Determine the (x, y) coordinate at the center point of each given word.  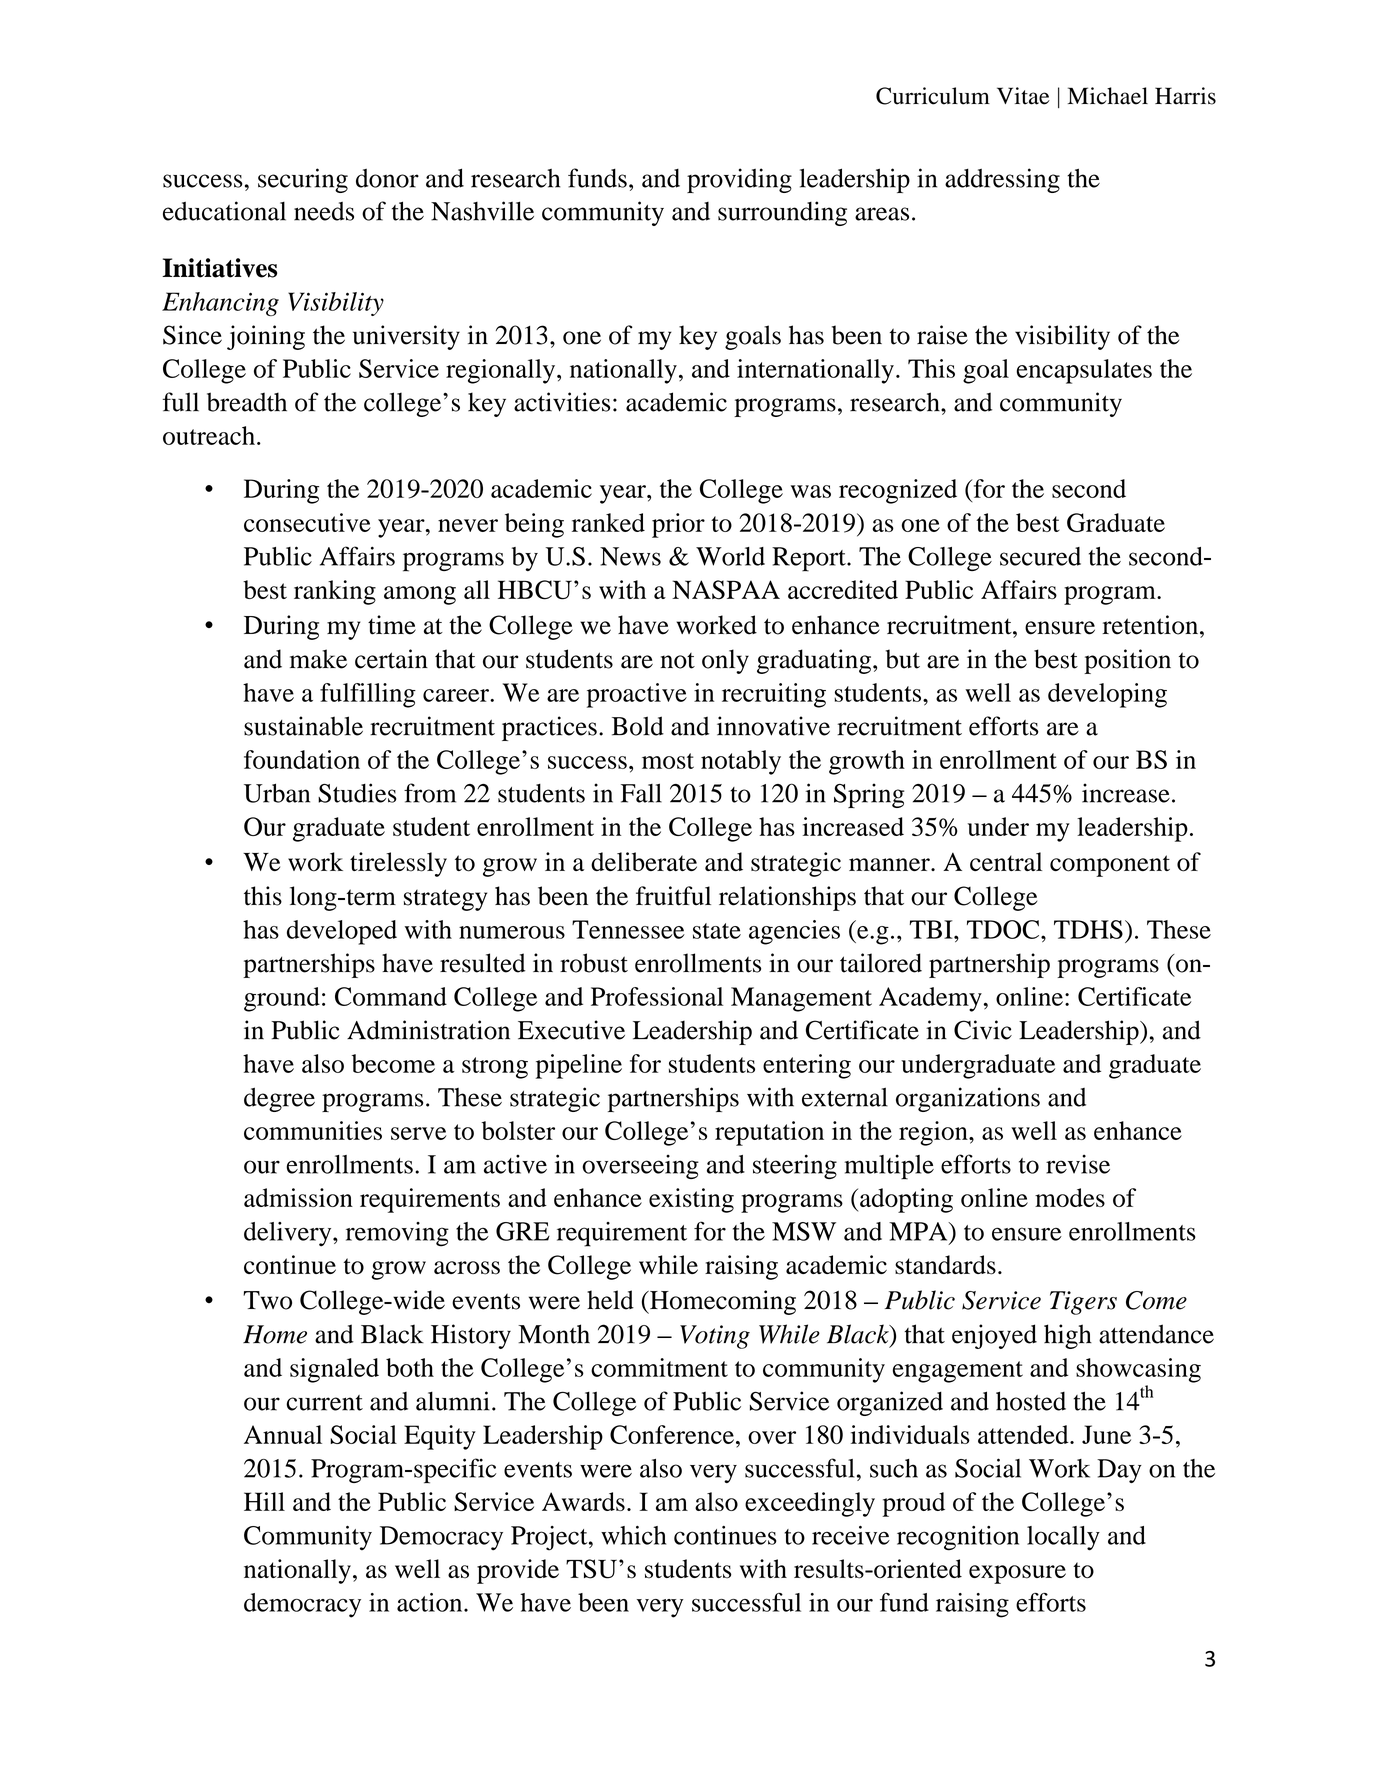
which (633, 1535)
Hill (264, 1501)
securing (303, 180)
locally (1063, 1538)
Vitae (1023, 96)
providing (739, 180)
